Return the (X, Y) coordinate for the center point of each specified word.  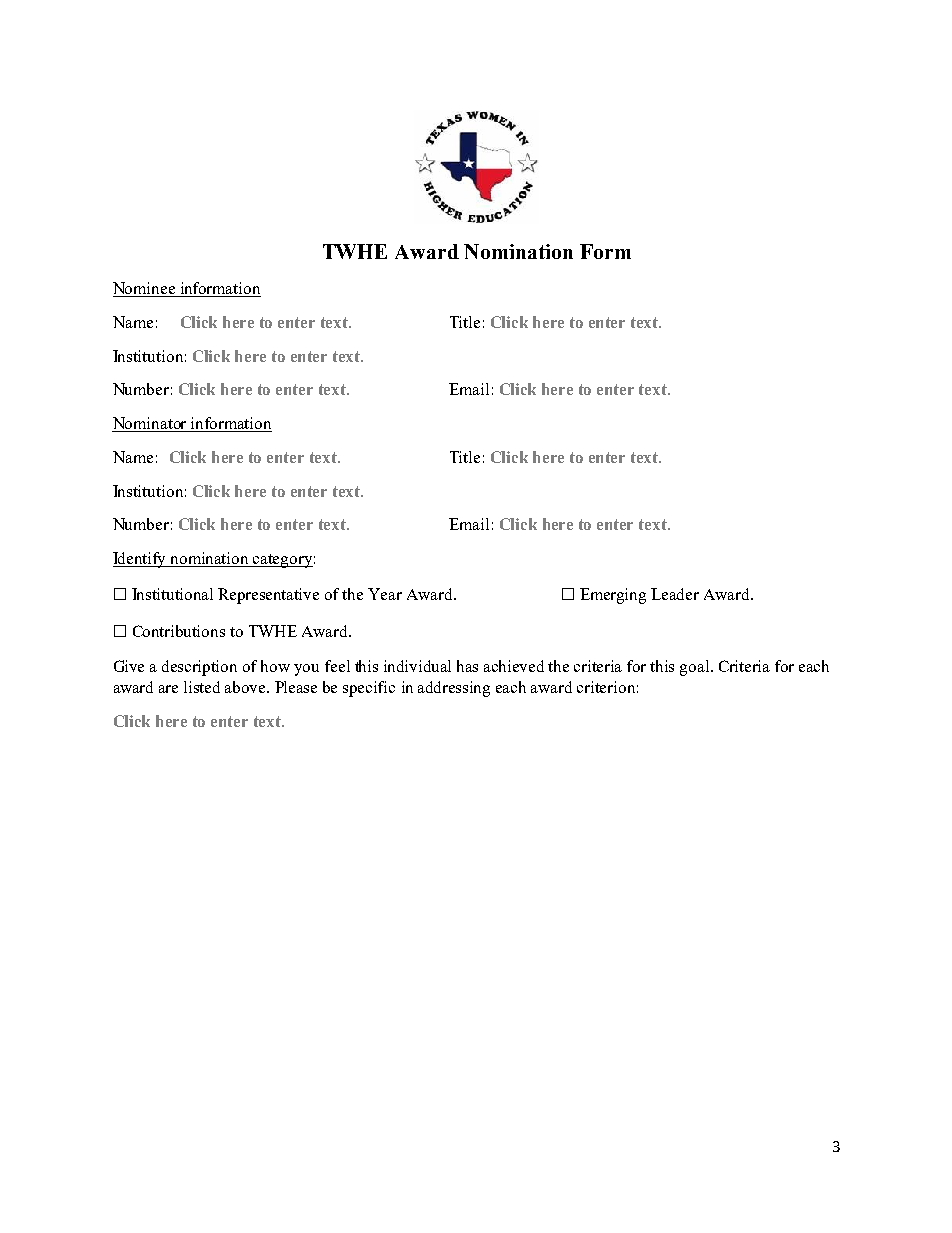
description (199, 668)
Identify (141, 560)
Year (385, 594)
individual (417, 666)
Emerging (613, 596)
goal (696, 668)
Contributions (179, 631)
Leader (675, 594)
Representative (268, 596)
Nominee (145, 289)
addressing (454, 689)
